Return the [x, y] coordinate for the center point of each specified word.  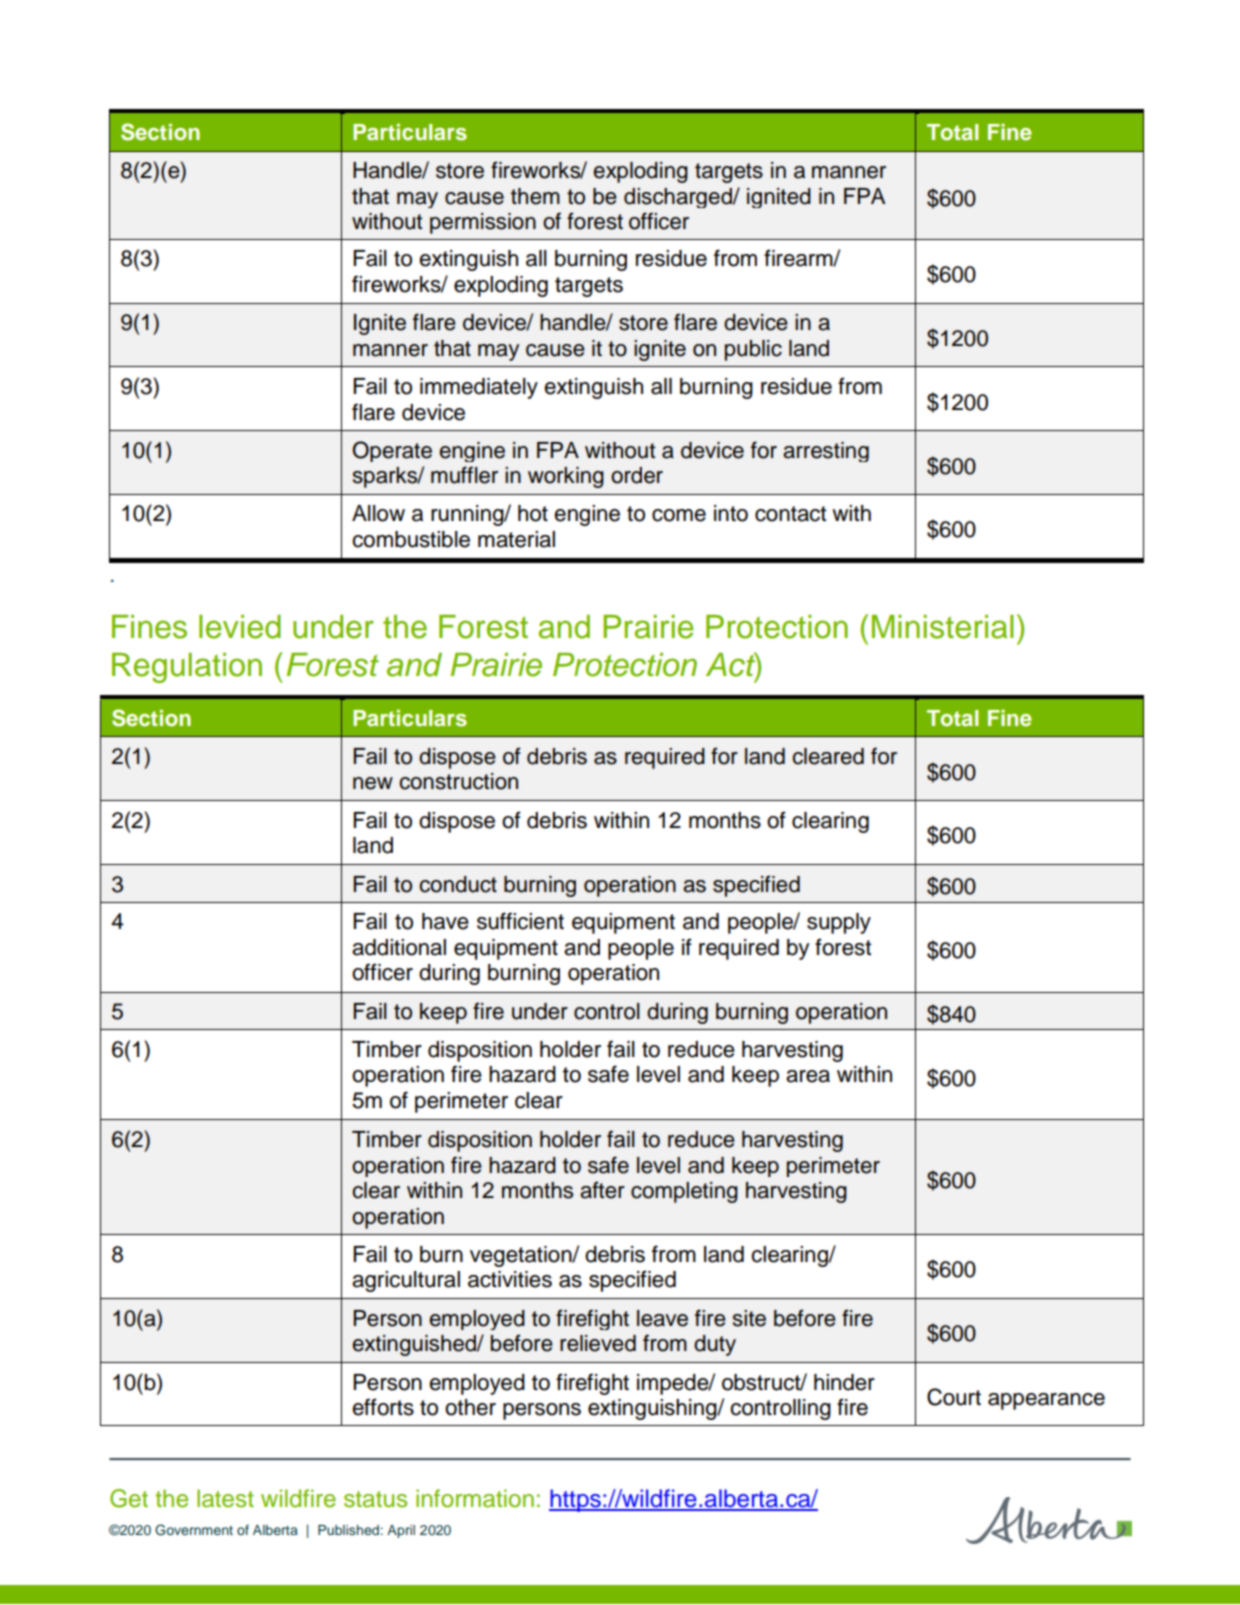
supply [839, 923]
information [475, 1498]
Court [954, 1397]
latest [225, 1498]
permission [483, 223]
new [373, 783]
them [535, 196]
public [753, 350]
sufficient [520, 921]
